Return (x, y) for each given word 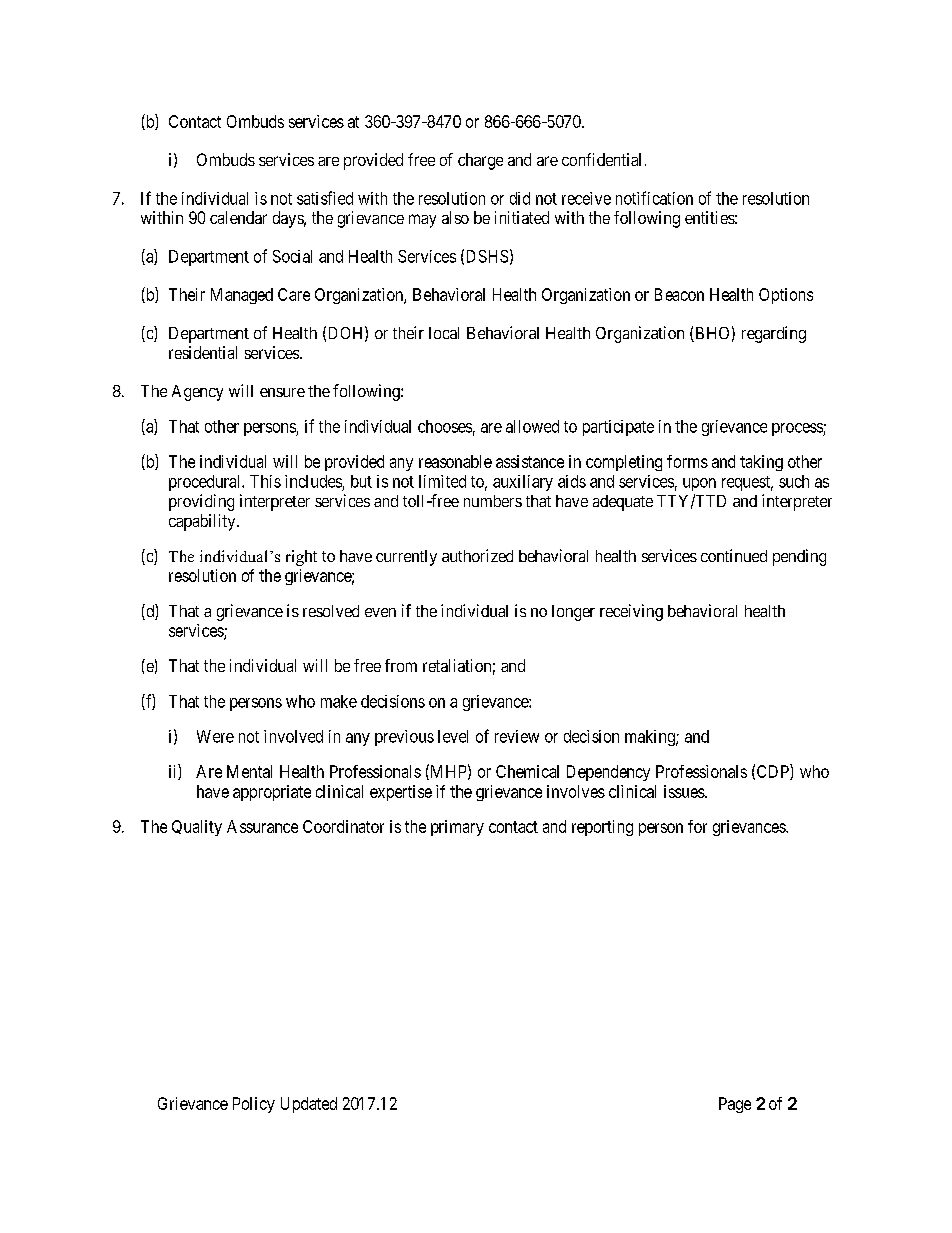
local (444, 333)
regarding (774, 334)
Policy (254, 1105)
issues (685, 791)
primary (457, 828)
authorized (477, 555)
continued (734, 555)
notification (654, 198)
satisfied (325, 198)
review (517, 736)
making (651, 738)
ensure (282, 392)
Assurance (262, 826)
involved (293, 736)
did (520, 198)
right (301, 558)
